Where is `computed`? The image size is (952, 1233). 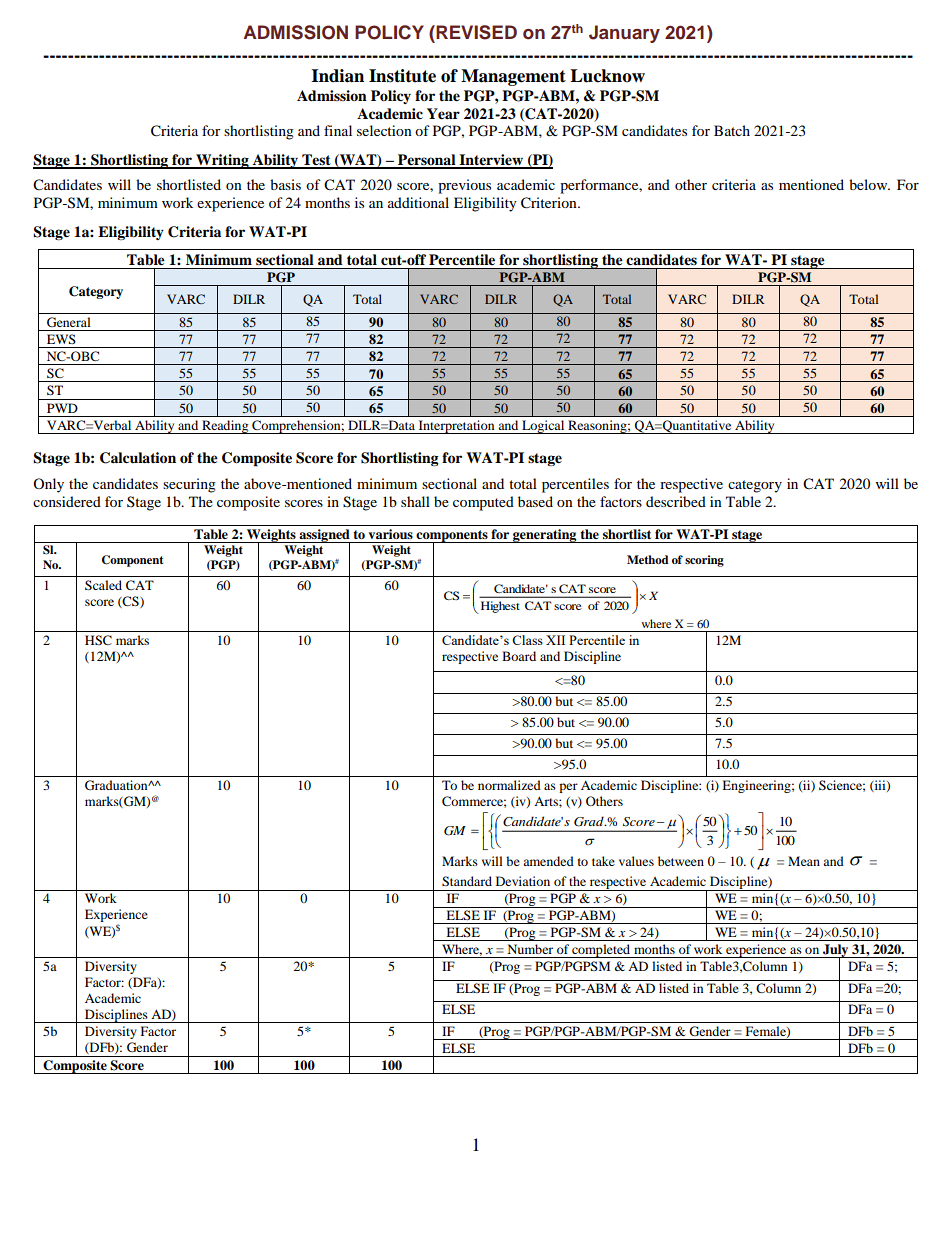 computed is located at coordinates (483, 503).
